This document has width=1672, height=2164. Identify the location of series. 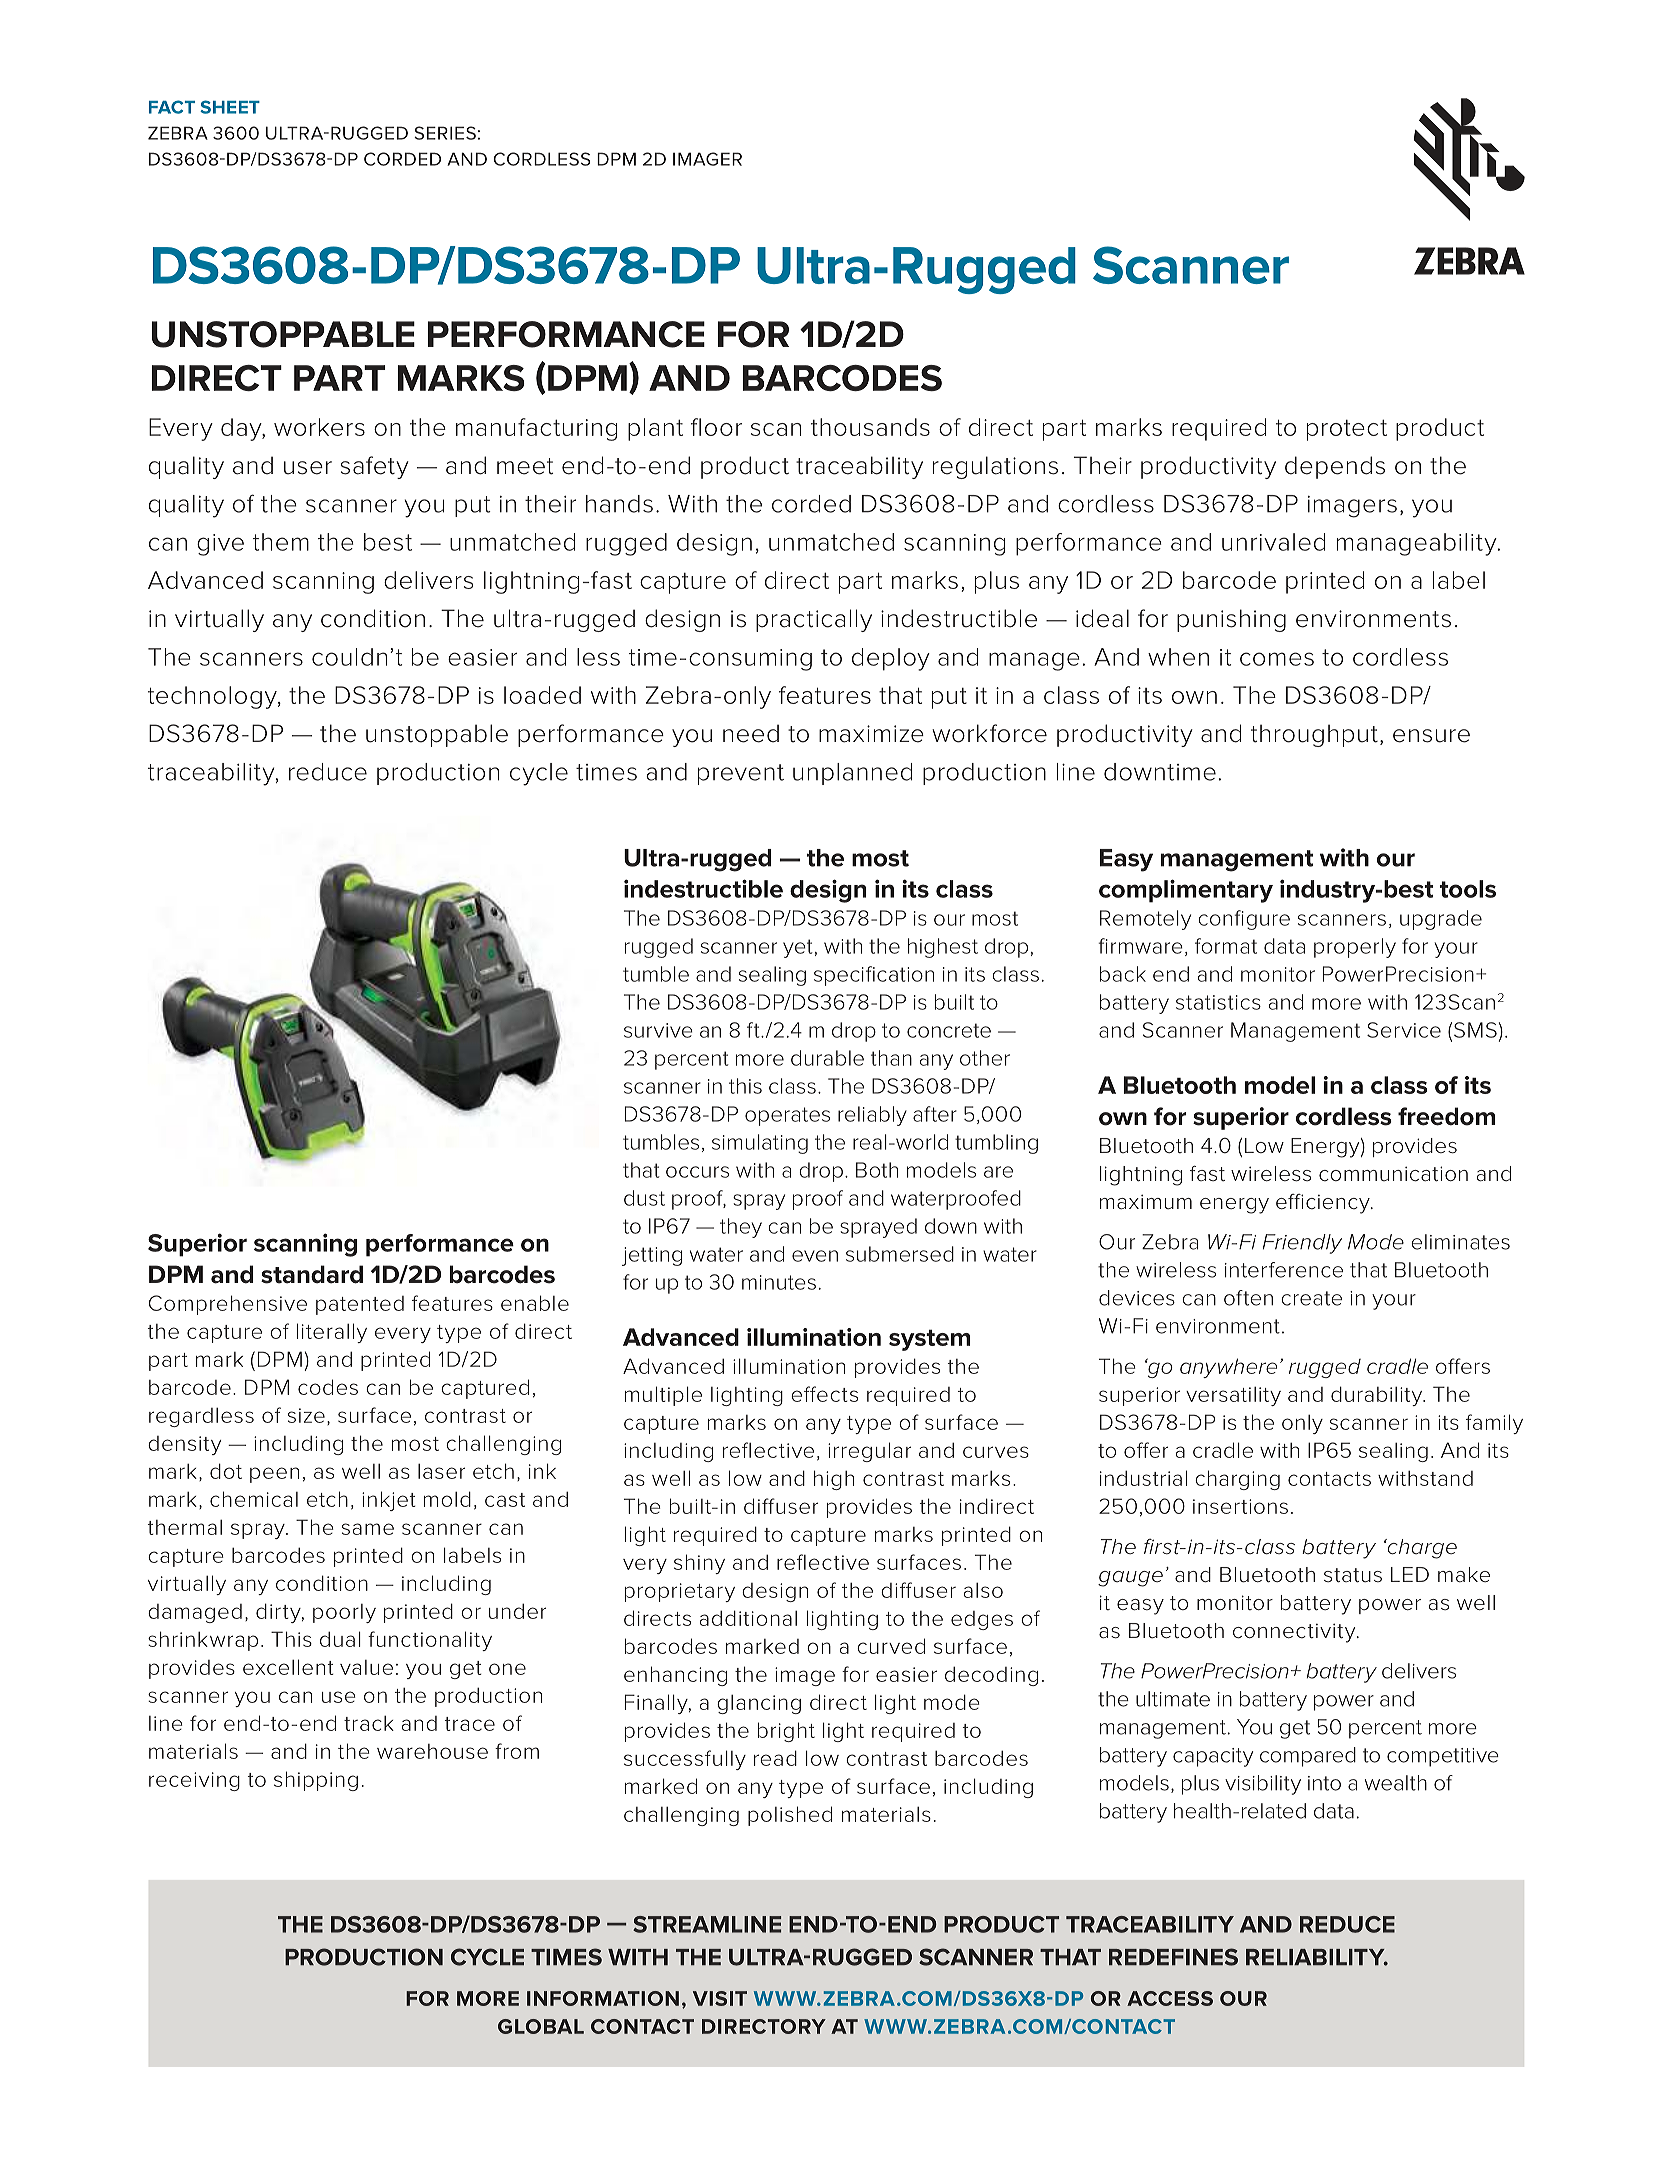
(445, 133).
